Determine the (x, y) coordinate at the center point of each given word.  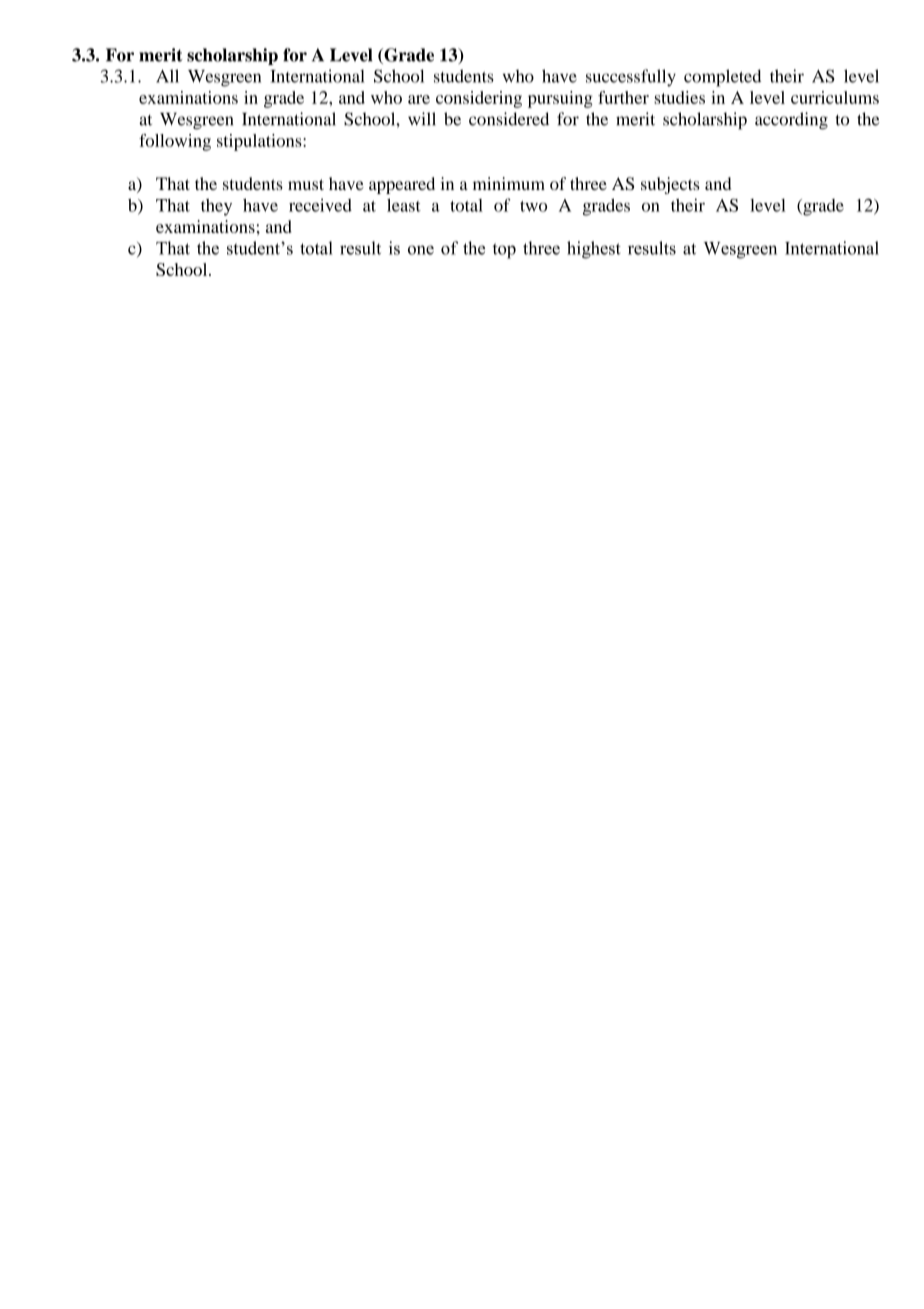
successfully (631, 78)
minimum (509, 183)
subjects (670, 185)
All (167, 76)
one (421, 250)
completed (722, 78)
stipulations (260, 142)
